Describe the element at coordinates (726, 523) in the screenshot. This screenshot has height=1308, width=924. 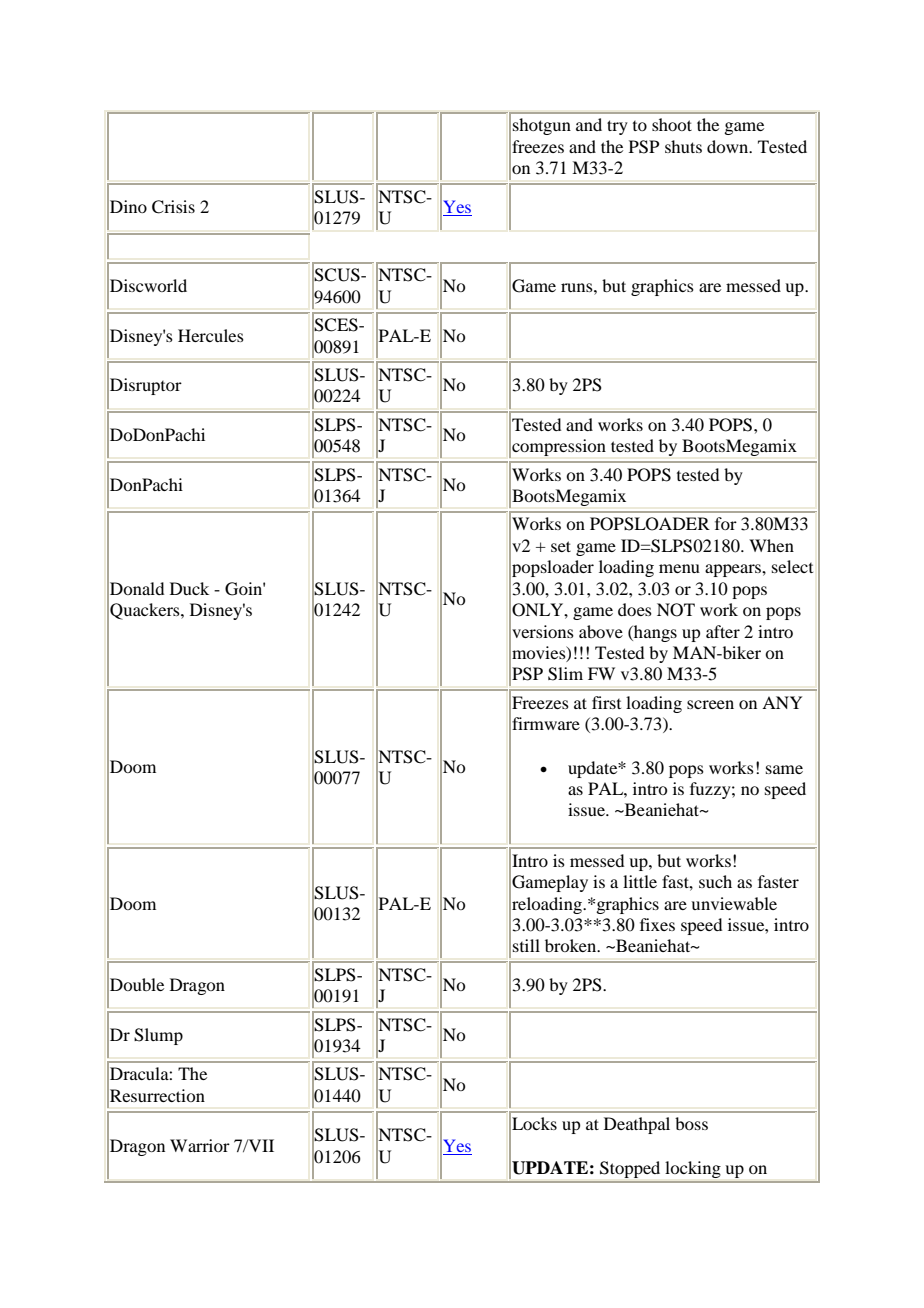
I see `for` at that location.
